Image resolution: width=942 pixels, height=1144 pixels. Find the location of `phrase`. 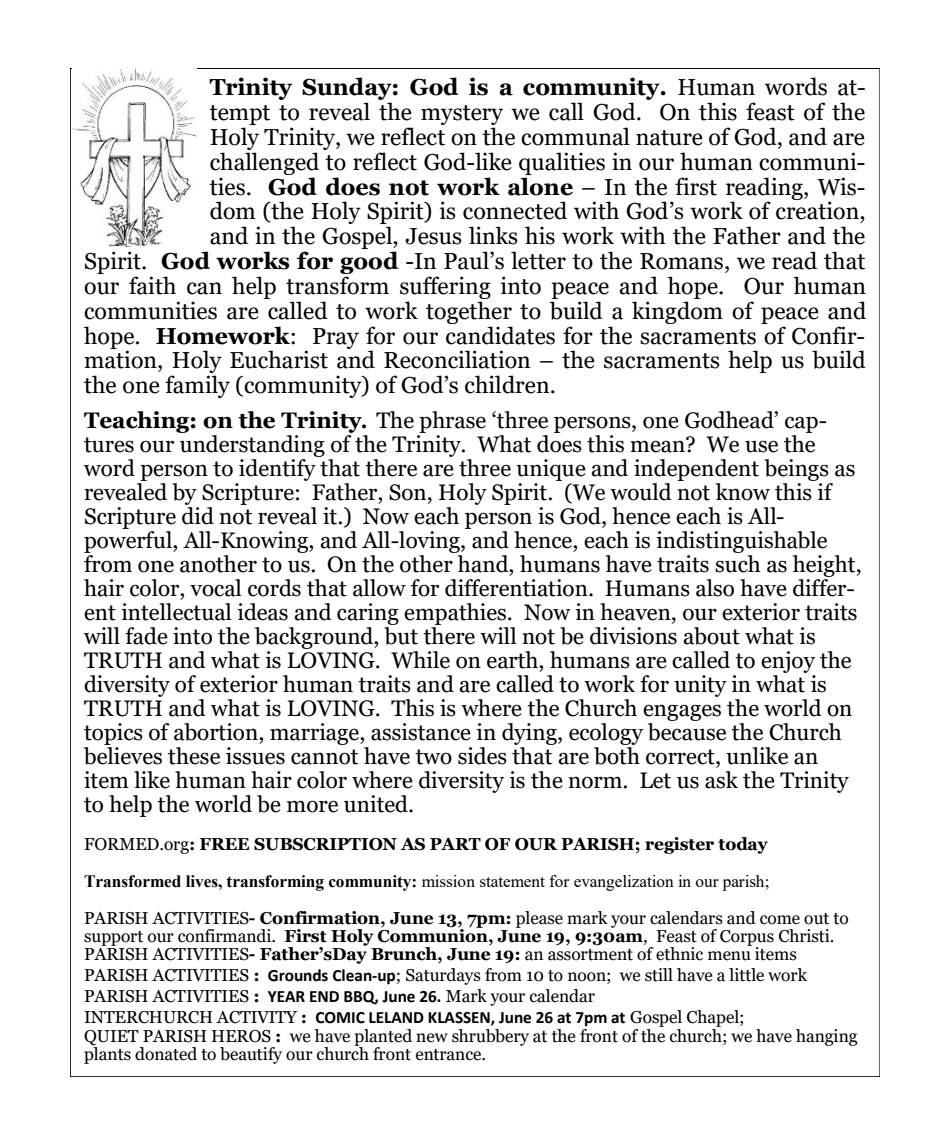

phrase is located at coordinates (451, 423).
